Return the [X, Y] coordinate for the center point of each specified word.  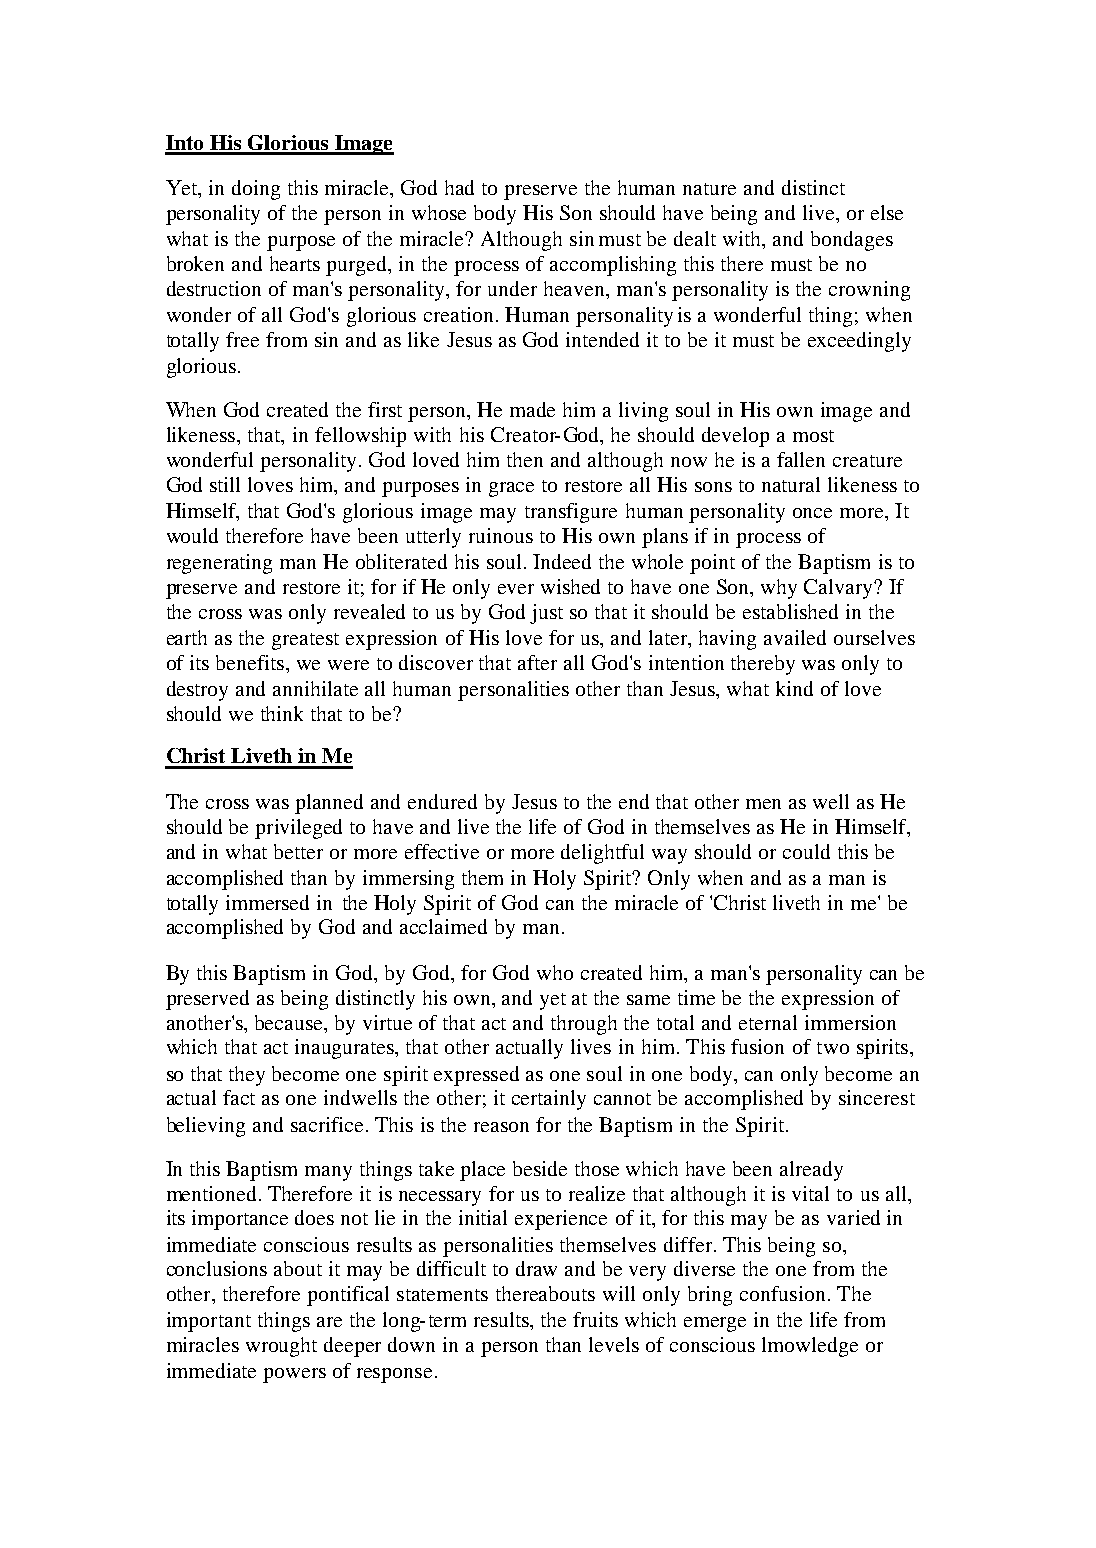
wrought [281, 1347]
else [887, 212]
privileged [298, 829]
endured [442, 801]
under [512, 288]
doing [256, 190]
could [806, 851]
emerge [715, 1324]
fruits [595, 1319]
